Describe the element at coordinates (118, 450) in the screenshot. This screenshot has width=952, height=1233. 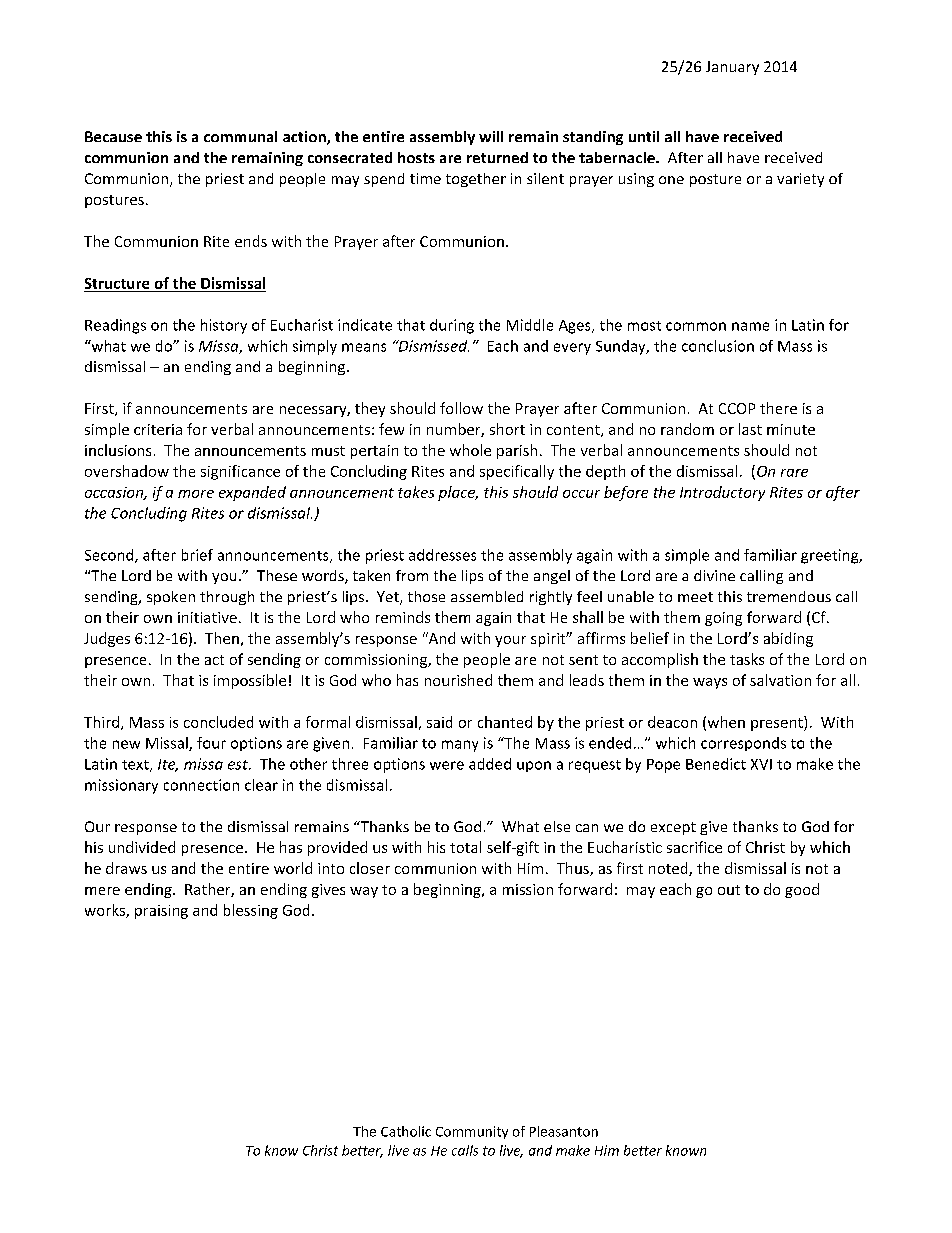
I see `inclusions` at that location.
